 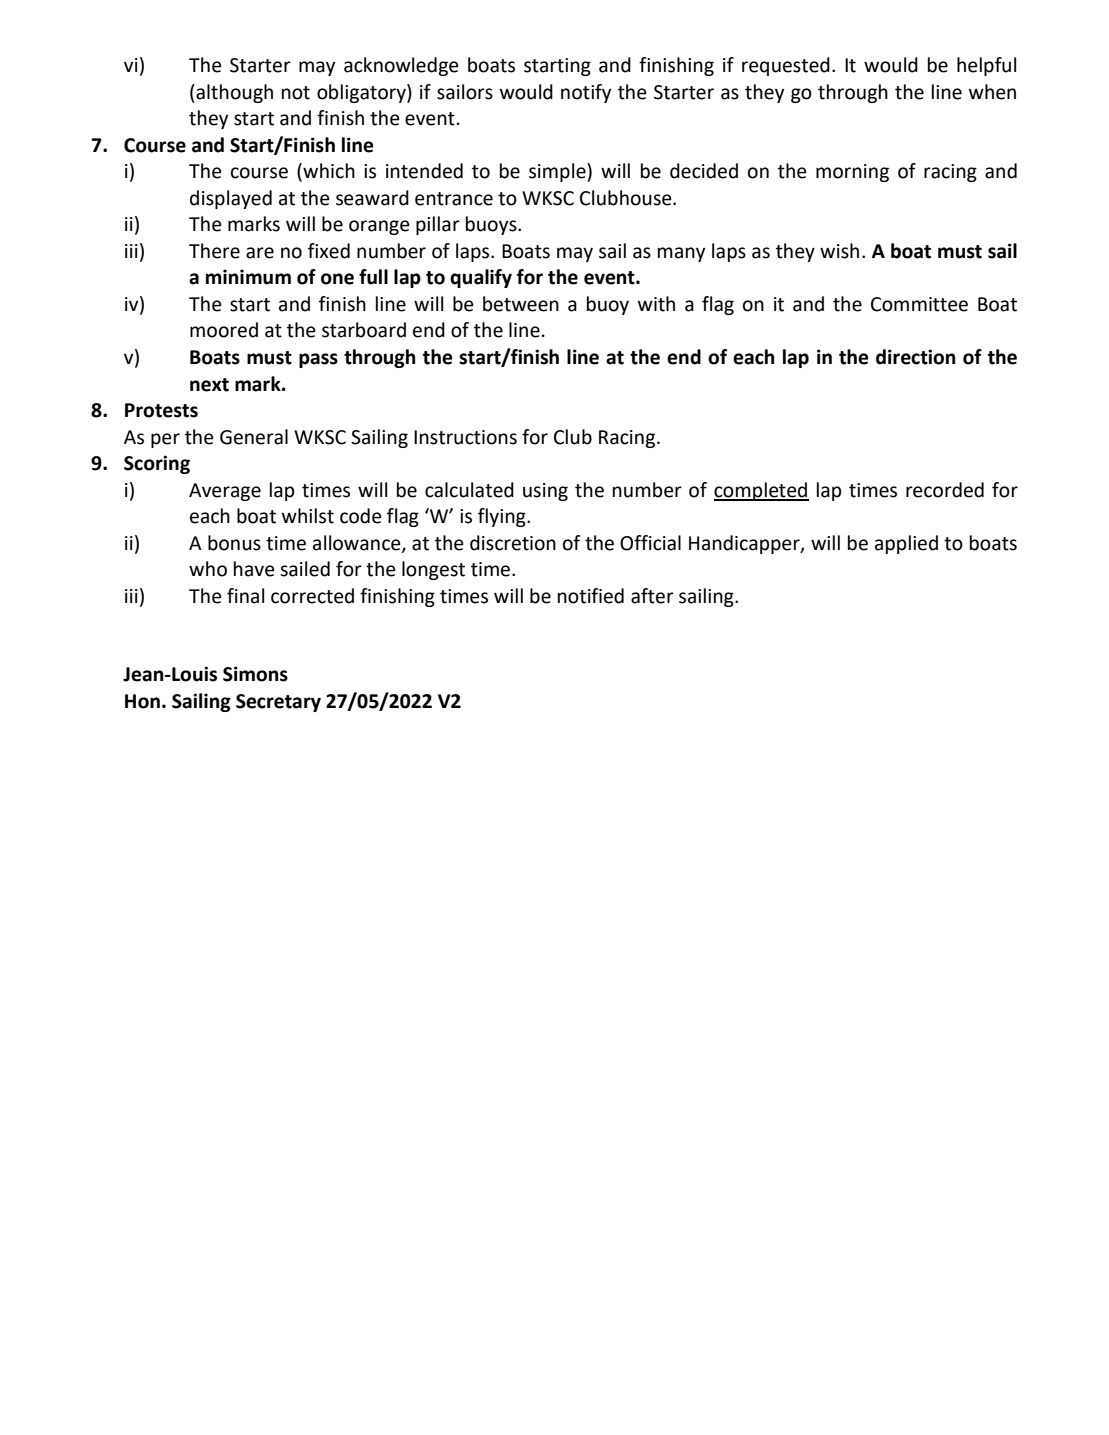 What do you see at coordinates (255, 674) in the page?
I see `Simons` at bounding box center [255, 674].
